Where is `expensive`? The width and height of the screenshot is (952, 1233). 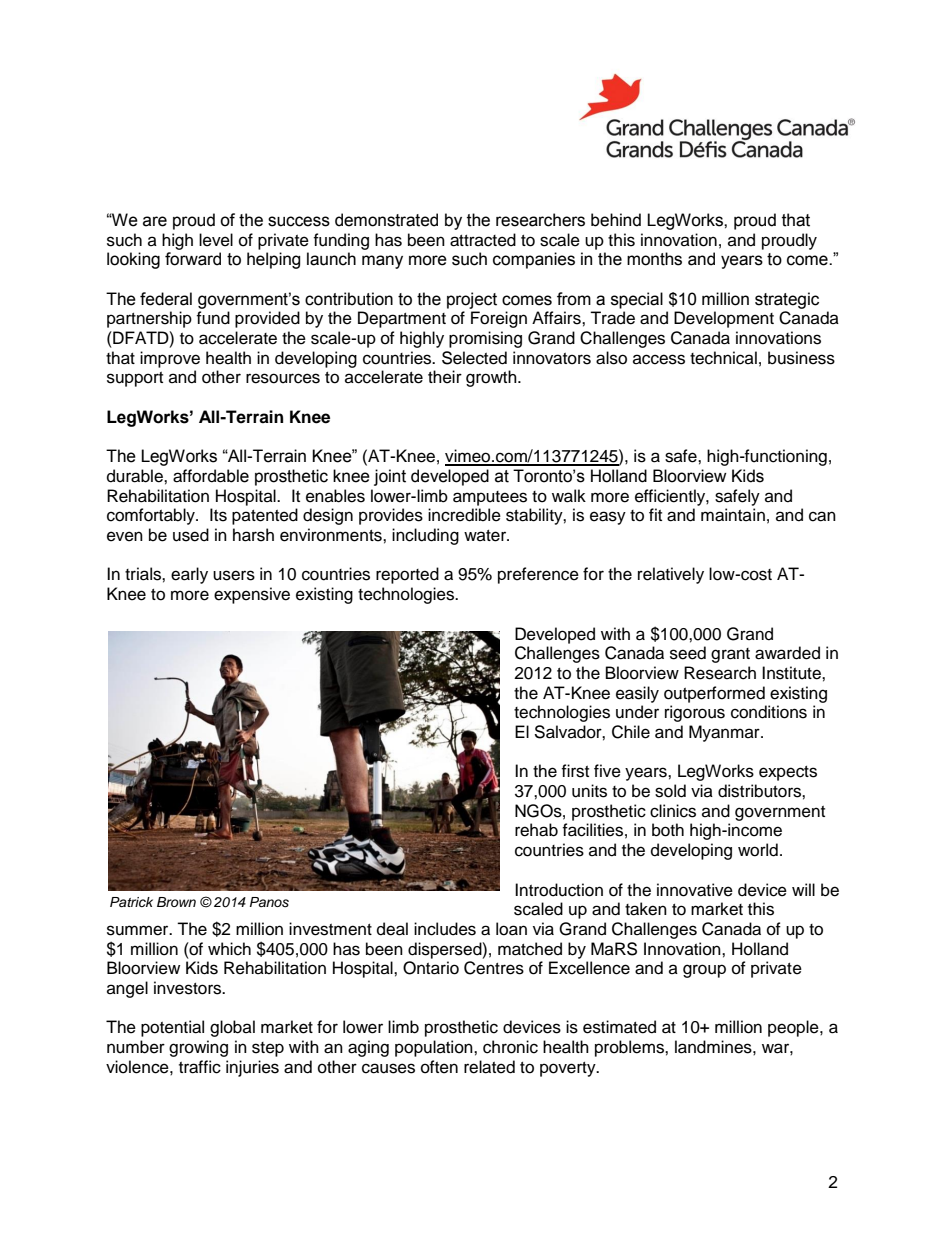 expensive is located at coordinates (252, 595).
